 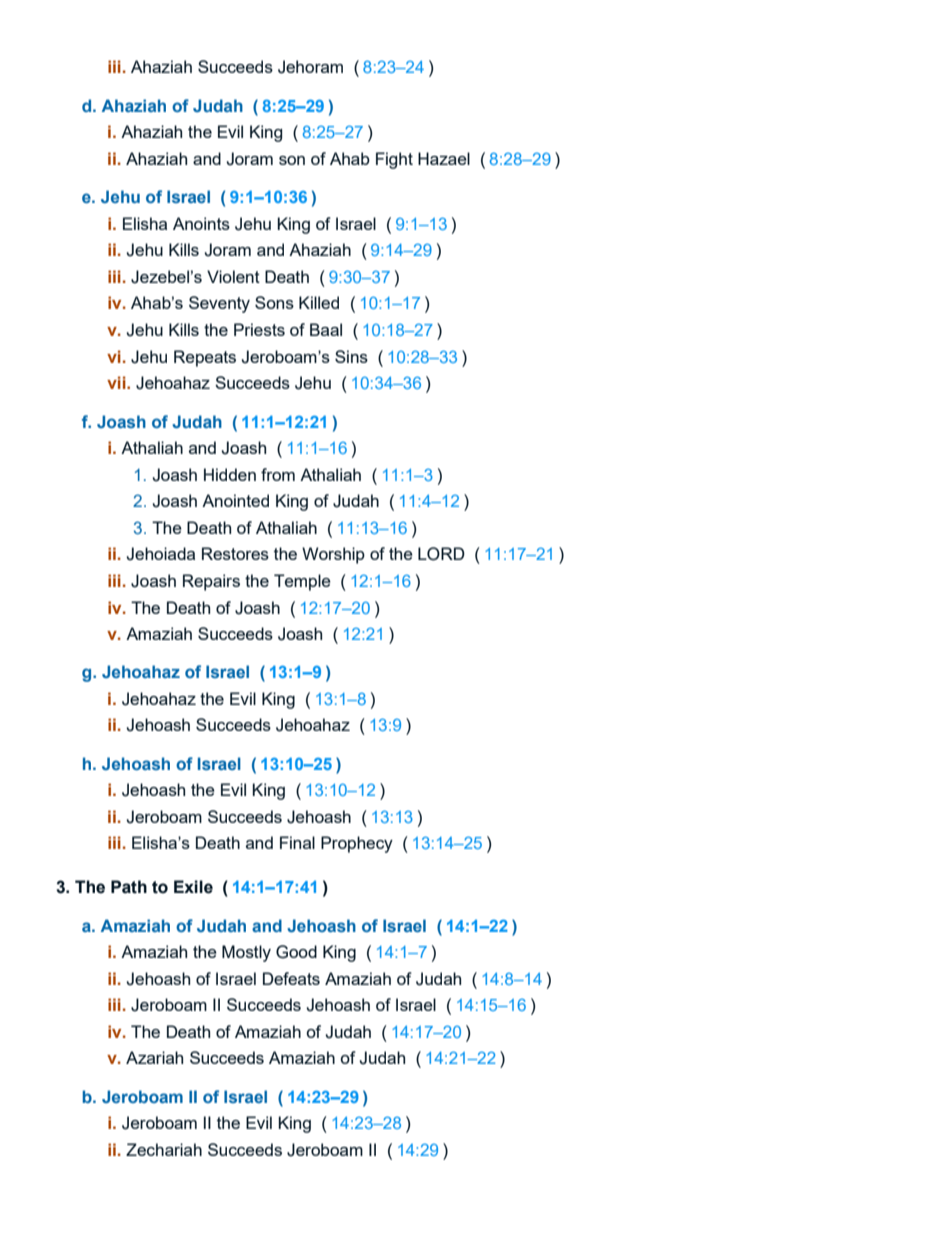 I want to click on Final, so click(x=297, y=842).
